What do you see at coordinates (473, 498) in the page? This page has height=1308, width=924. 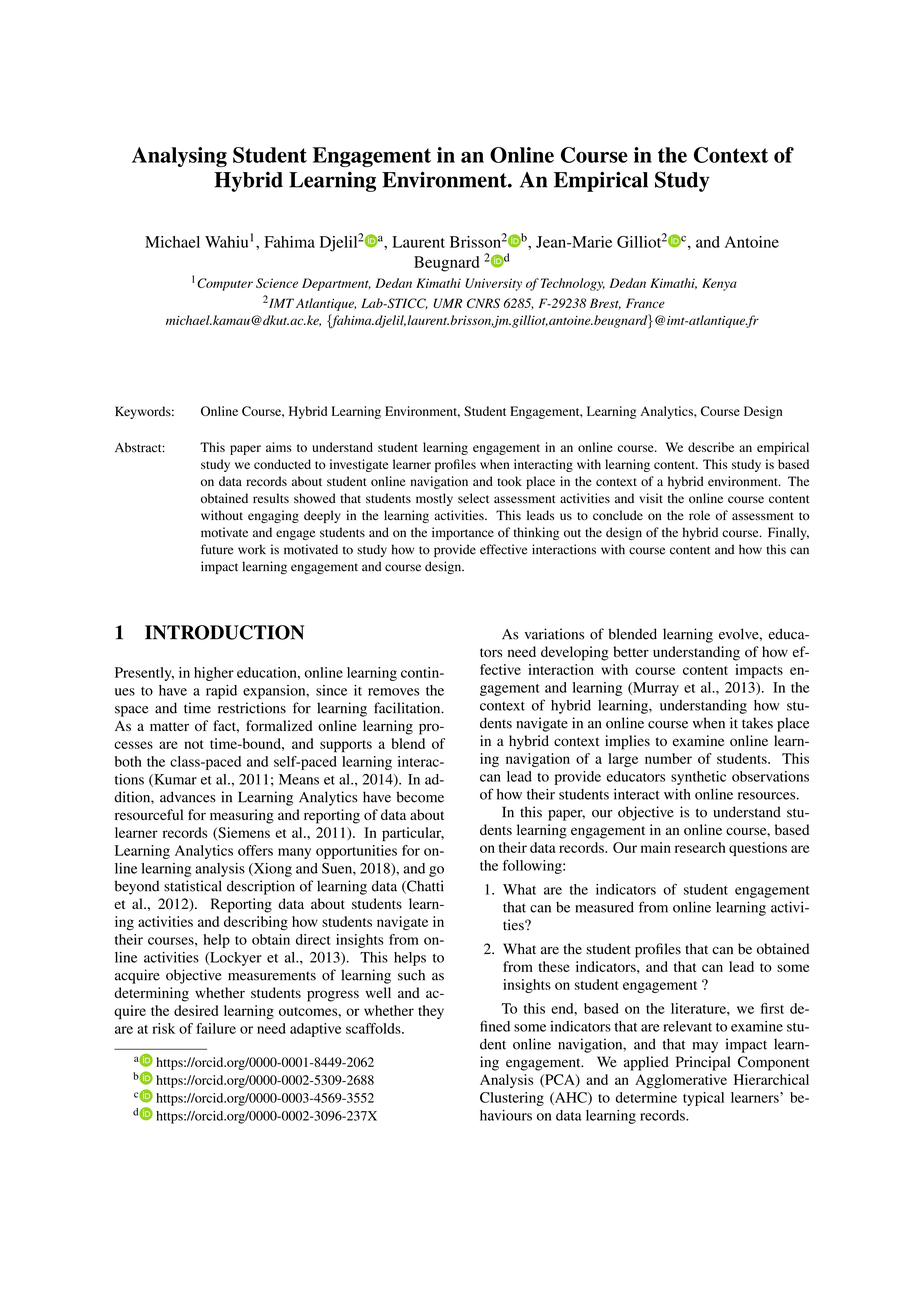 I see `select` at bounding box center [473, 498].
